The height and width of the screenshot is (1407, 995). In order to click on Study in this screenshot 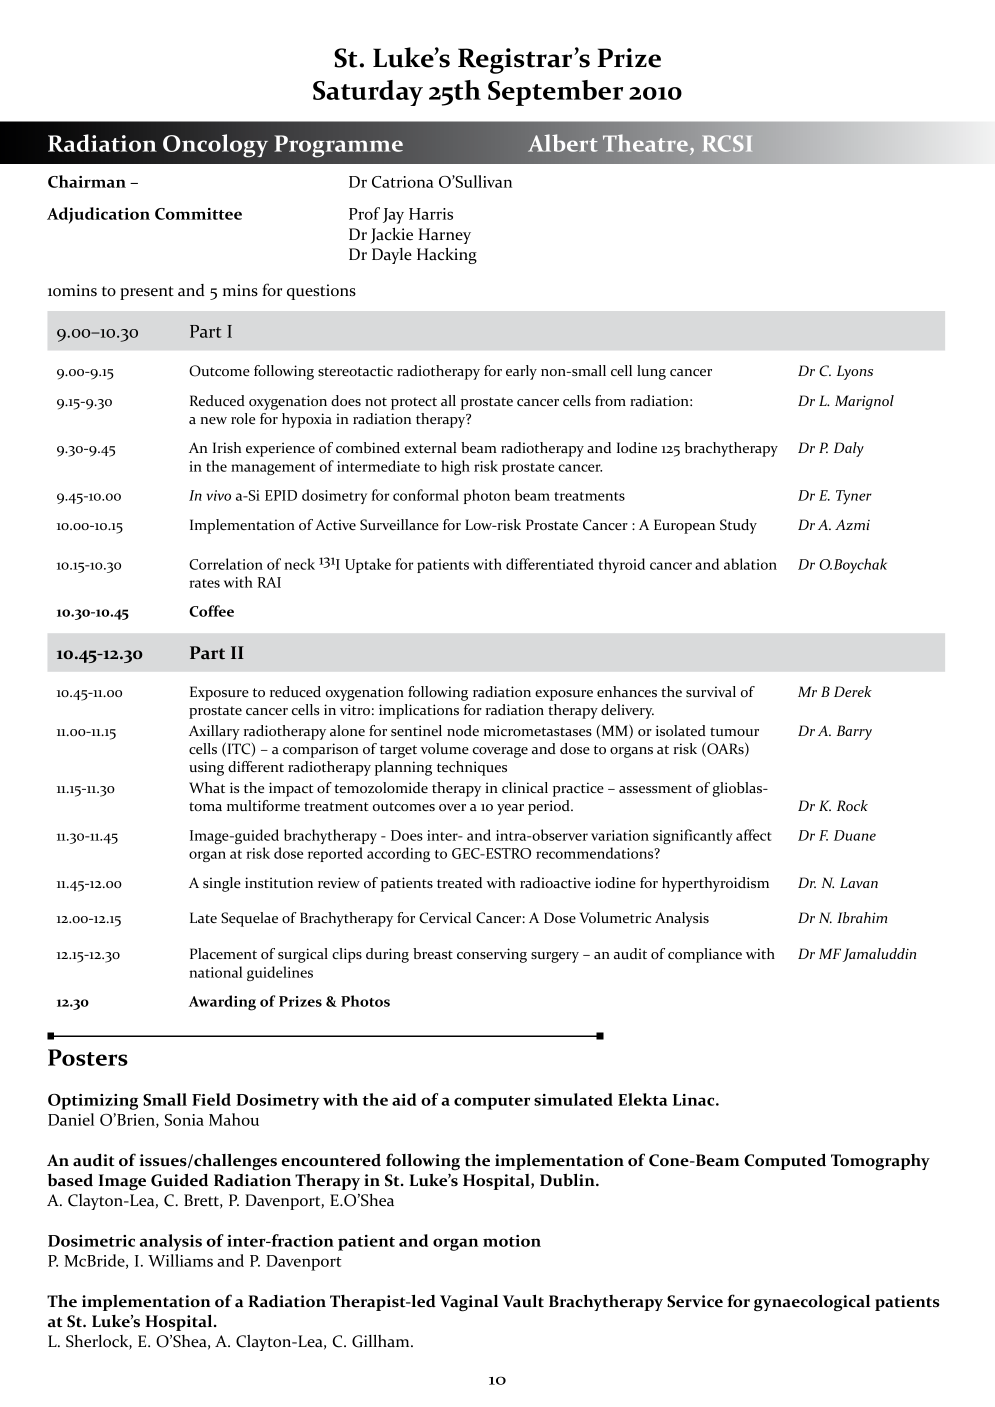, I will do `click(738, 526)`.
